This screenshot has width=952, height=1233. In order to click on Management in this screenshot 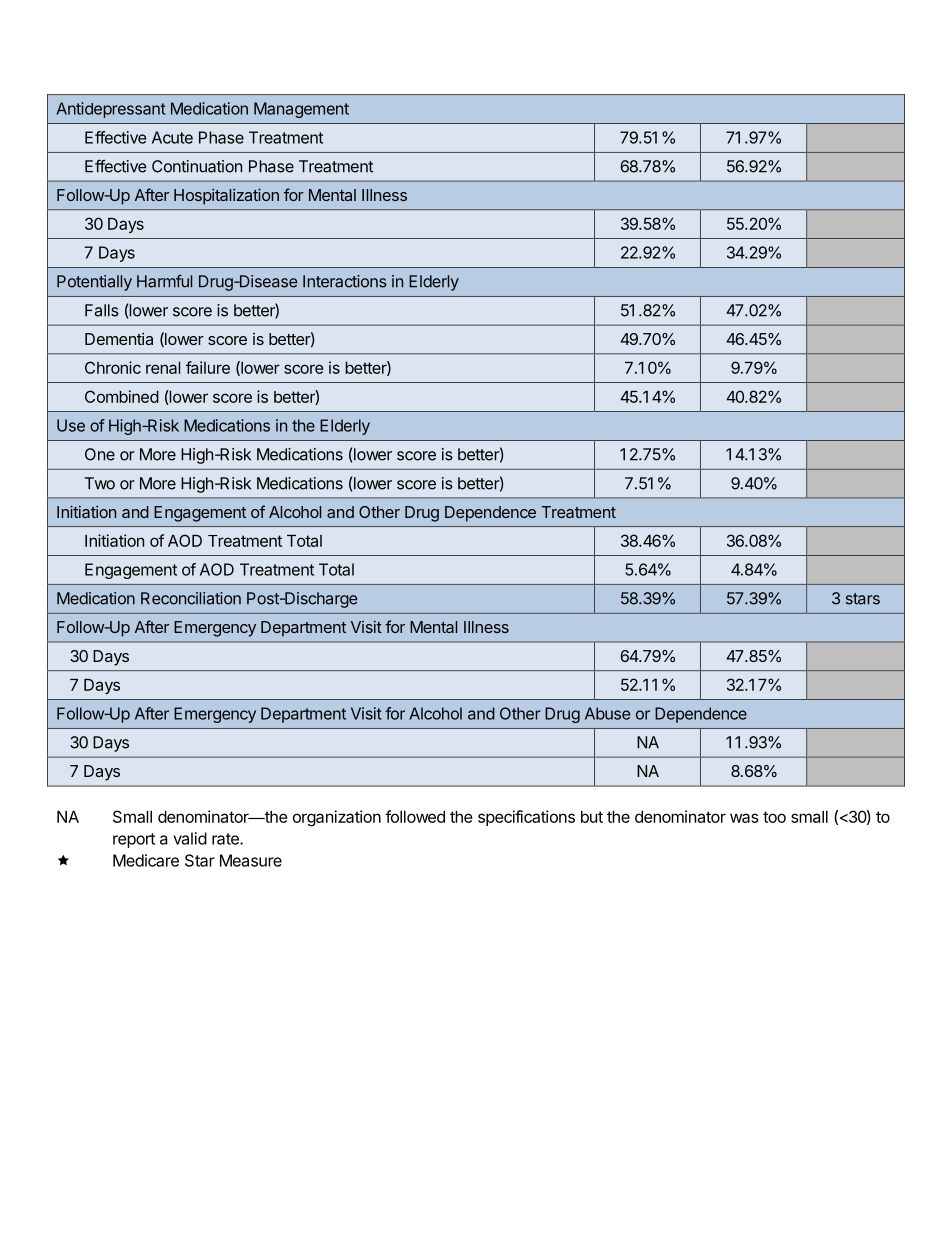, I will do `click(301, 110)`.
